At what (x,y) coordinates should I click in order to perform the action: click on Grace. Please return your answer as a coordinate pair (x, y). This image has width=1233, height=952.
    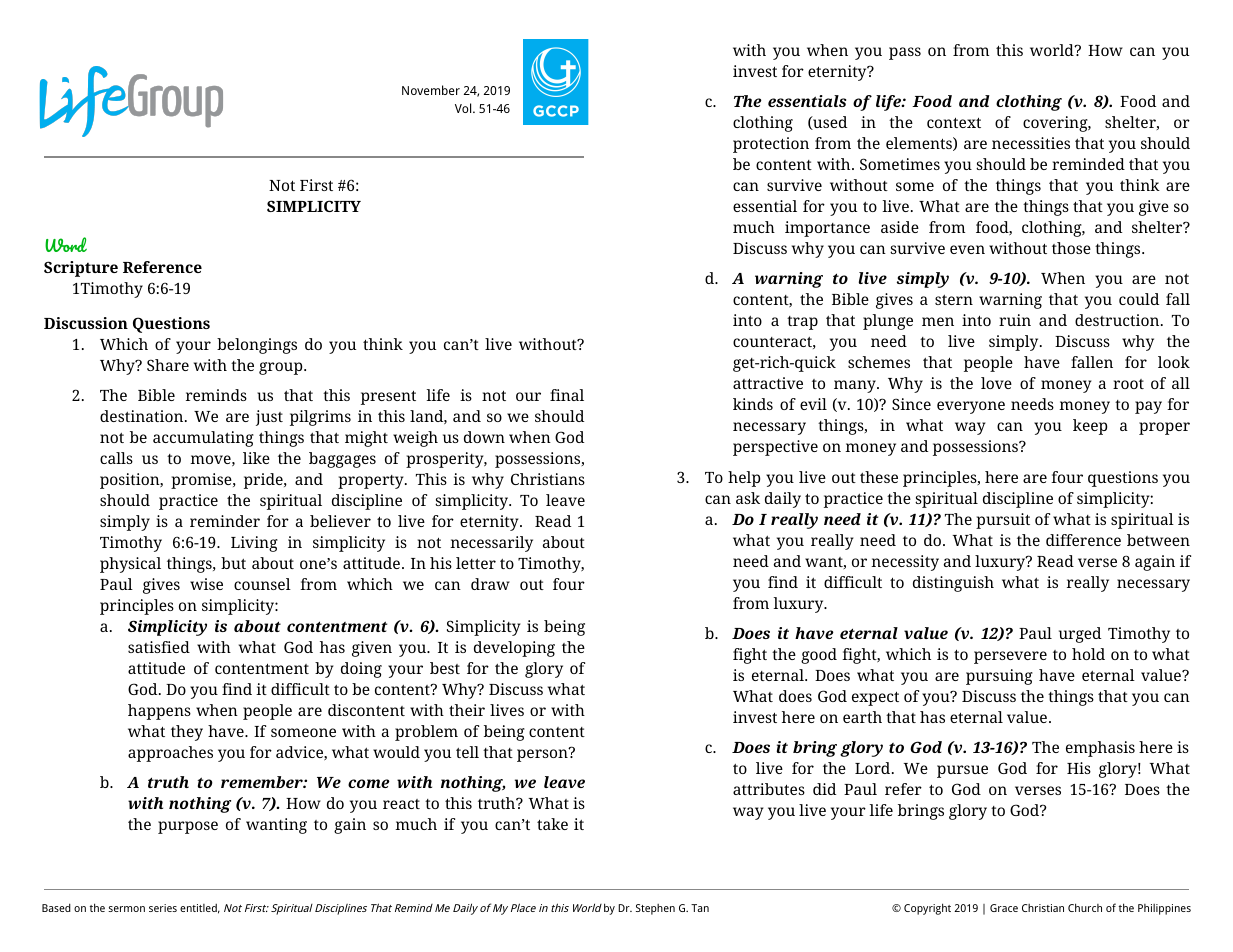
    Looking at the image, I should click on (1004, 908).
